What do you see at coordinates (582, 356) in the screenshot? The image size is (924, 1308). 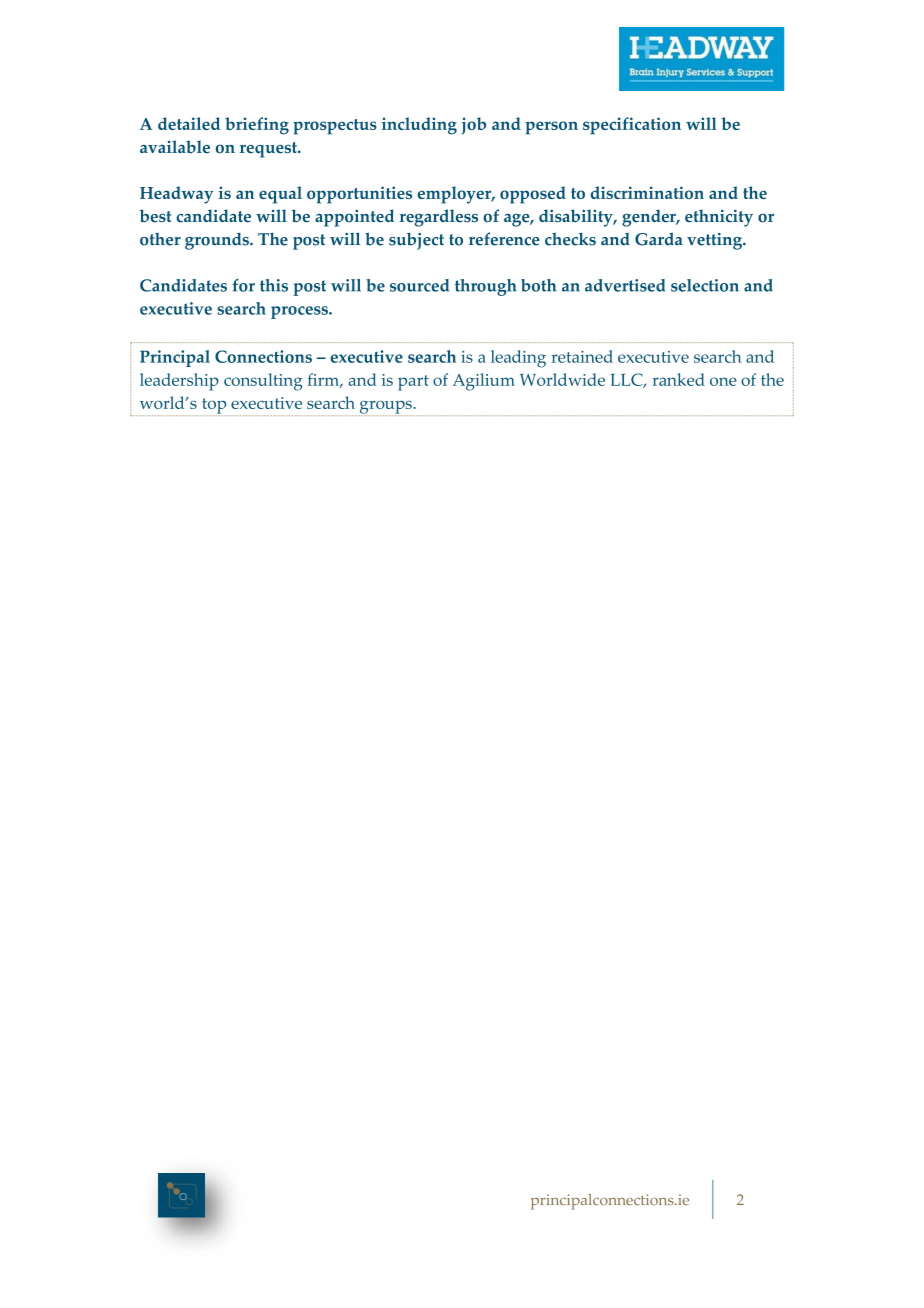 I see `retained` at bounding box center [582, 356].
